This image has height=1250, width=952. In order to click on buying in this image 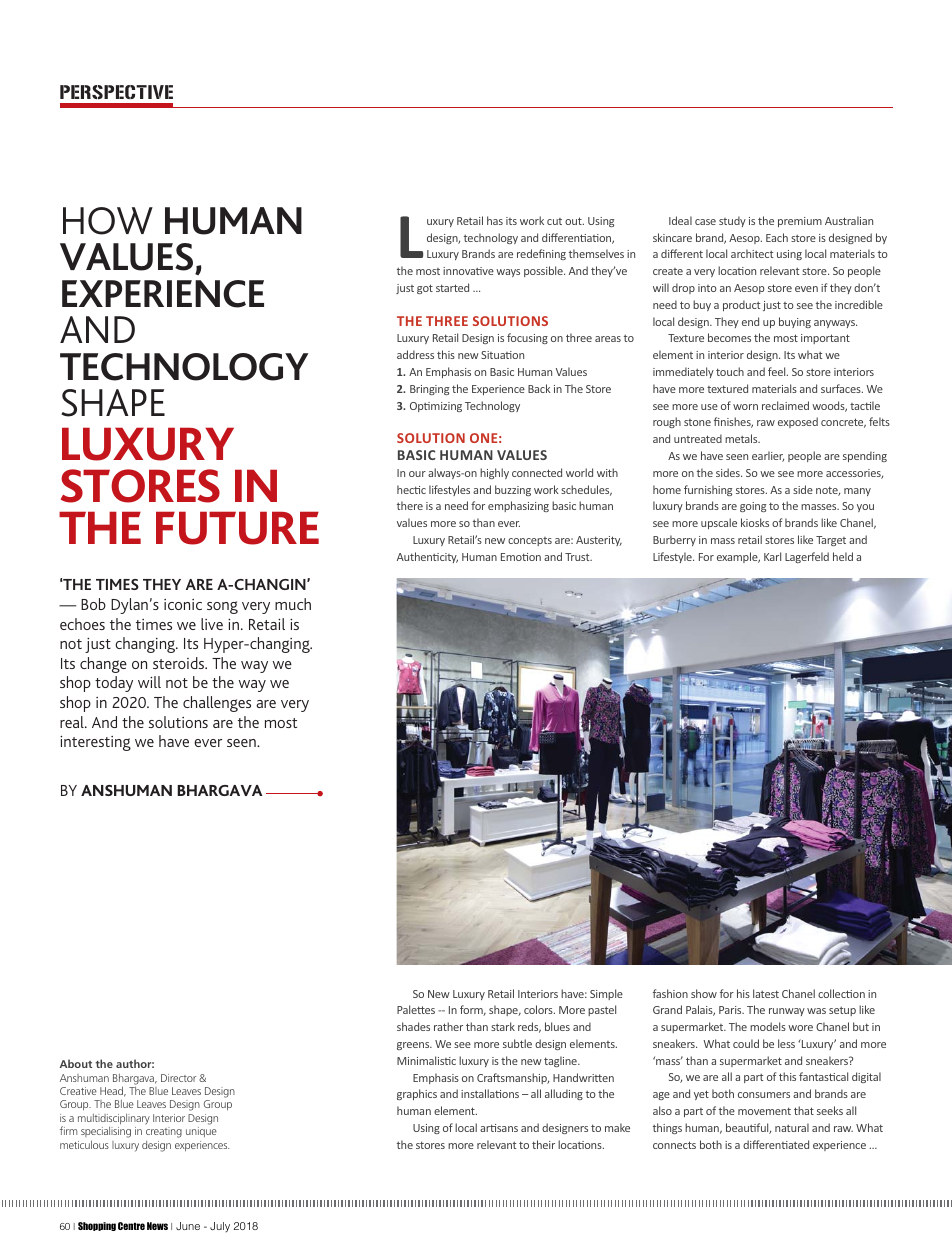, I will do `click(795, 322)`.
